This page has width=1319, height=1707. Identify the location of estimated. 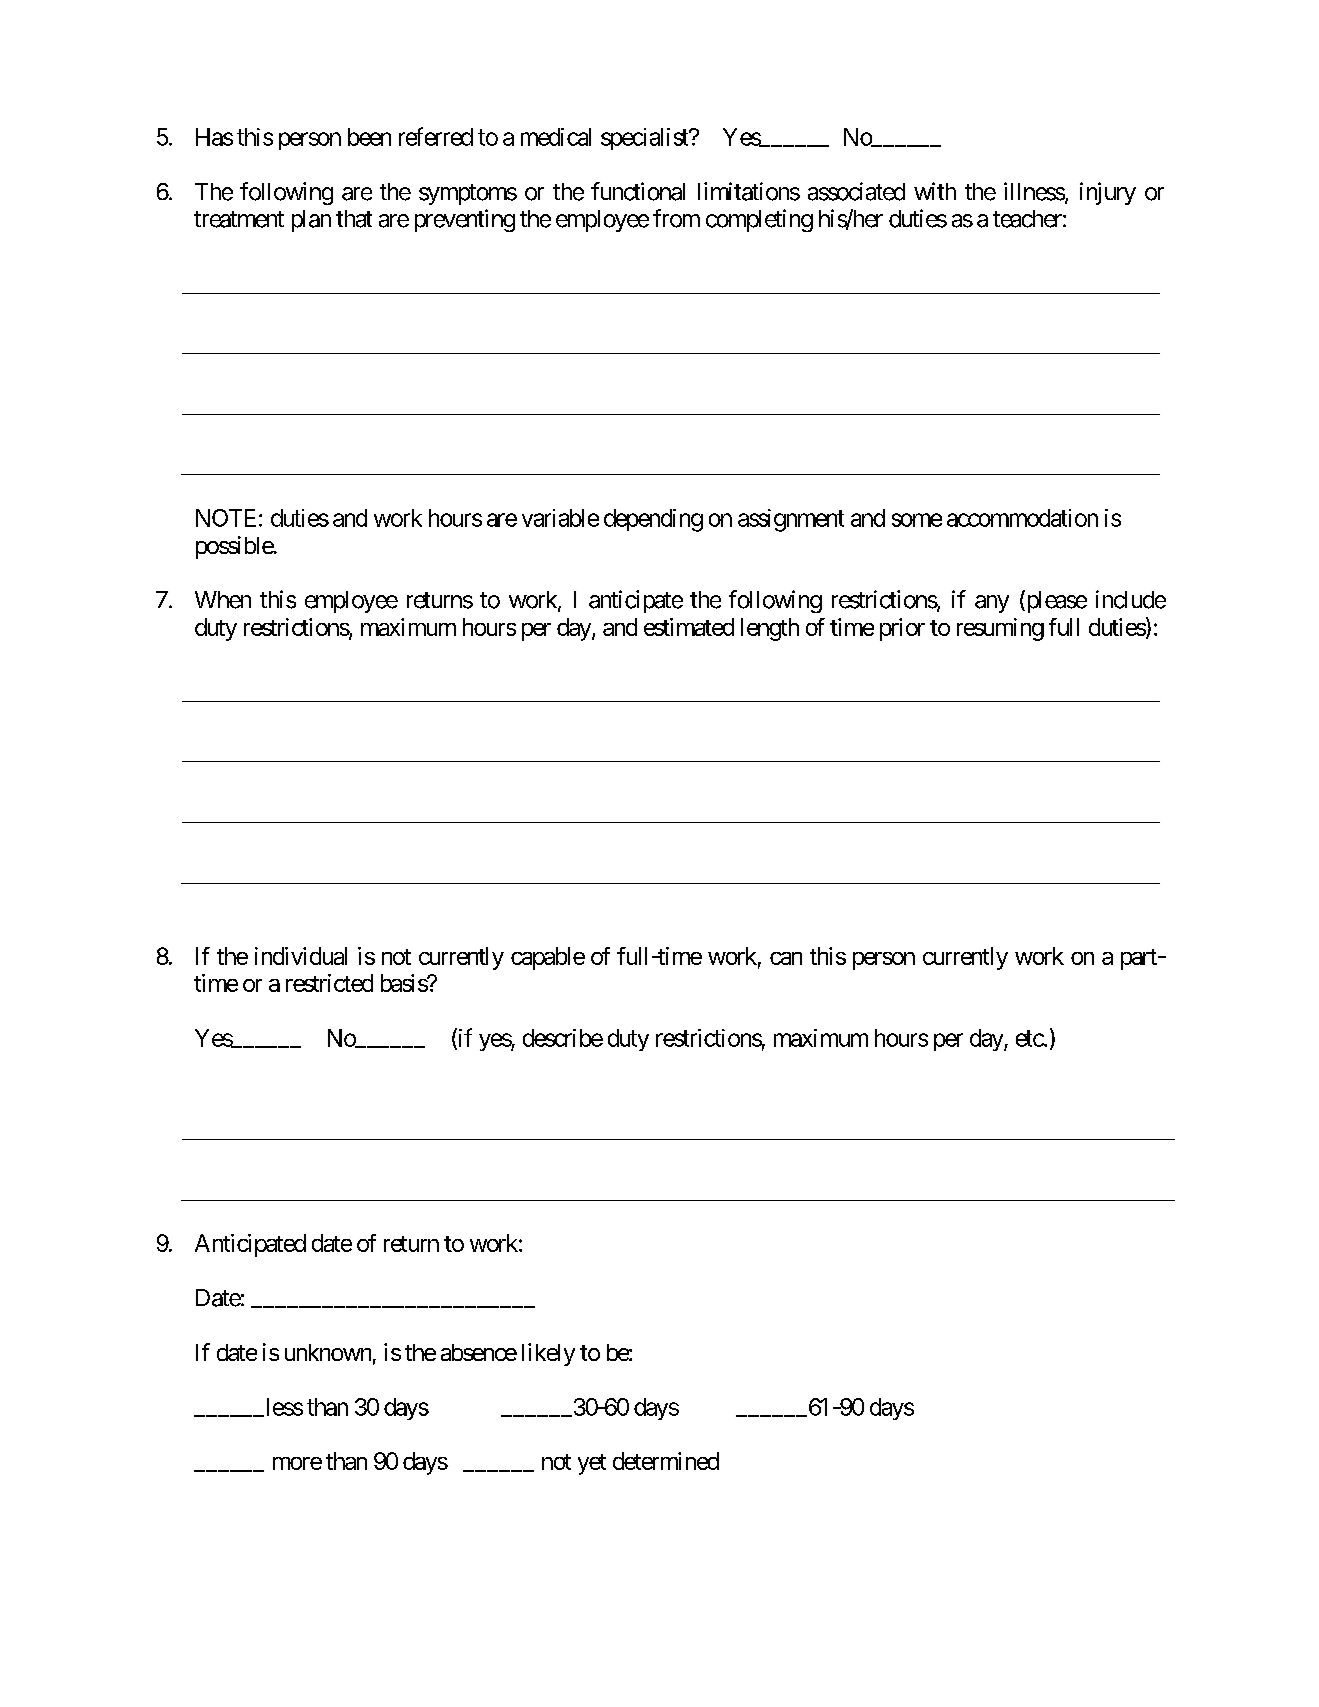
(689, 627).
